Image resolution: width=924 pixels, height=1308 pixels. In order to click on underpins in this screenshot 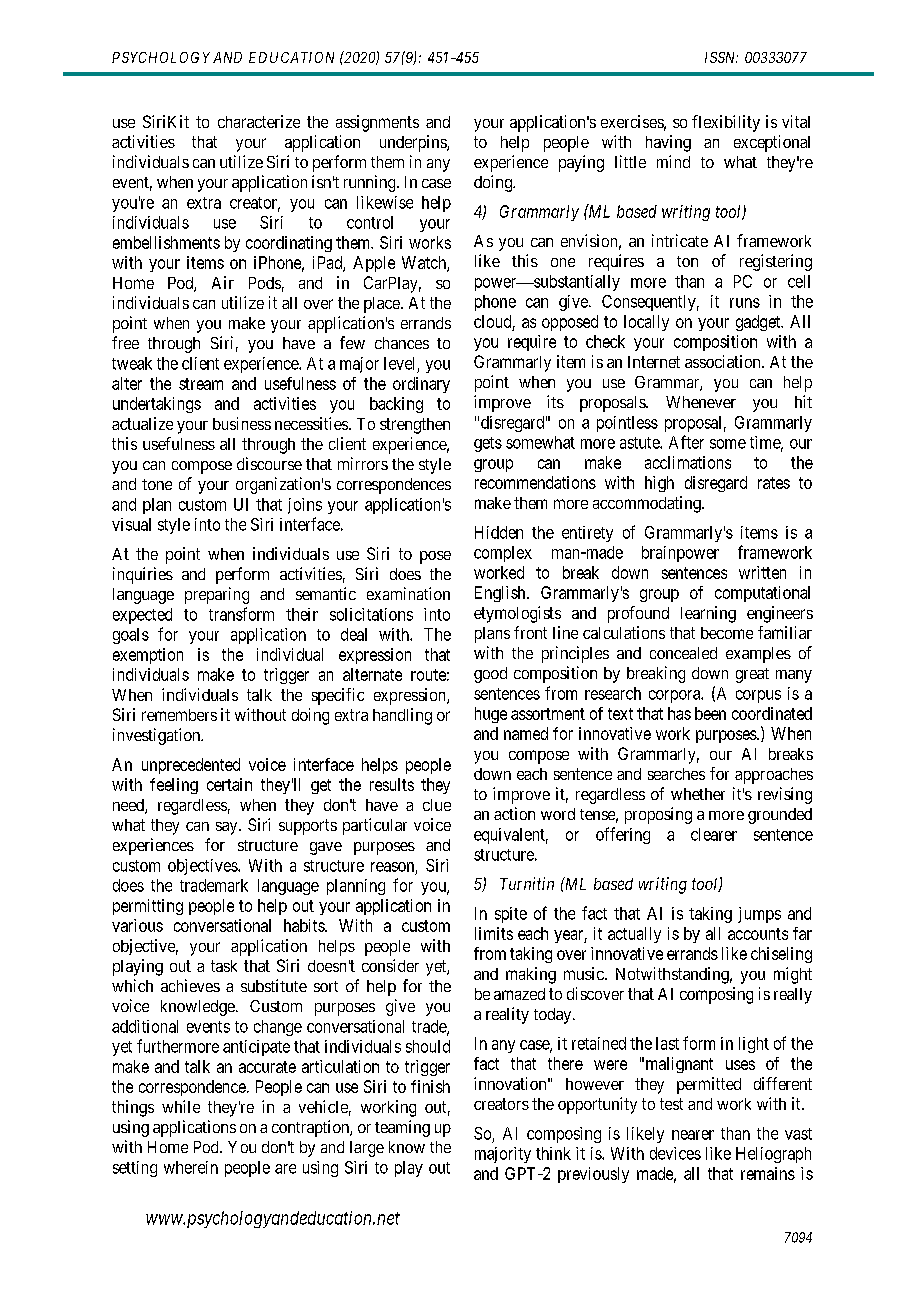, I will do `click(414, 143)`.
